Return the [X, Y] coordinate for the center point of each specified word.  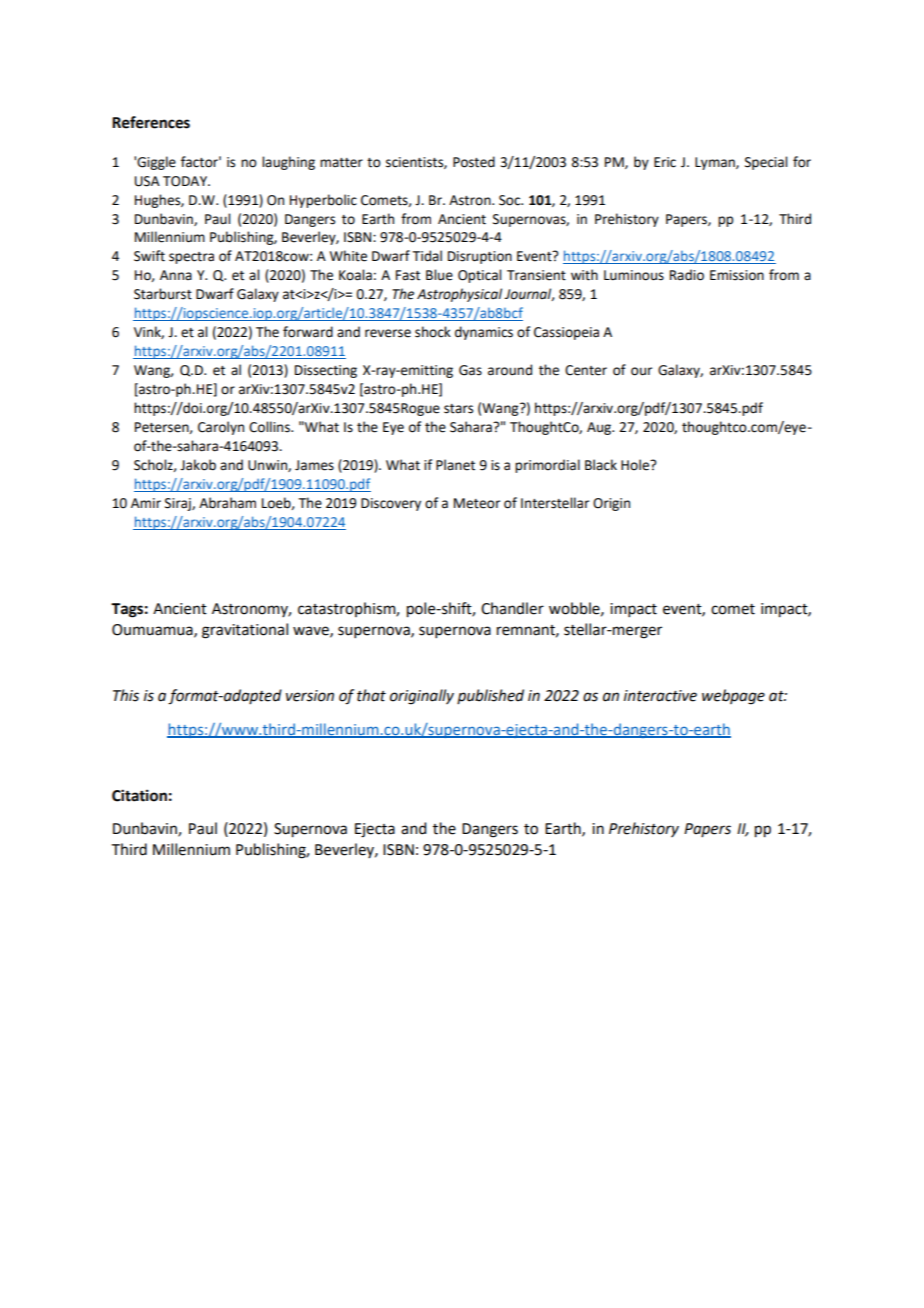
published [490, 696]
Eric [665, 162]
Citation [139, 795]
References [151, 122]
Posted [474, 162]
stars [458, 409]
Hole [636, 465]
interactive [660, 696]
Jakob [198, 465]
